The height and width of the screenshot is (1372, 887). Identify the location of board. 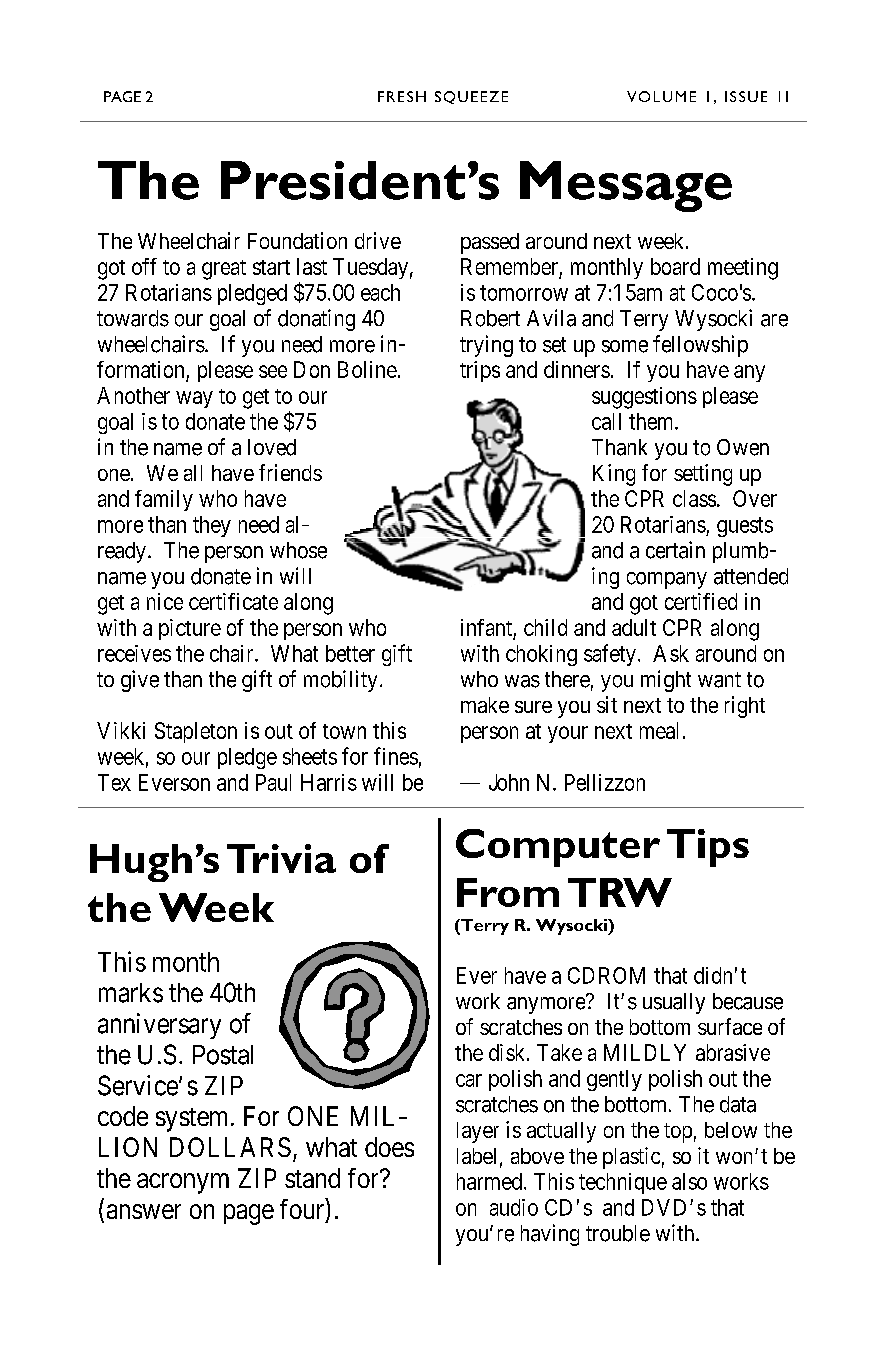
(675, 266).
